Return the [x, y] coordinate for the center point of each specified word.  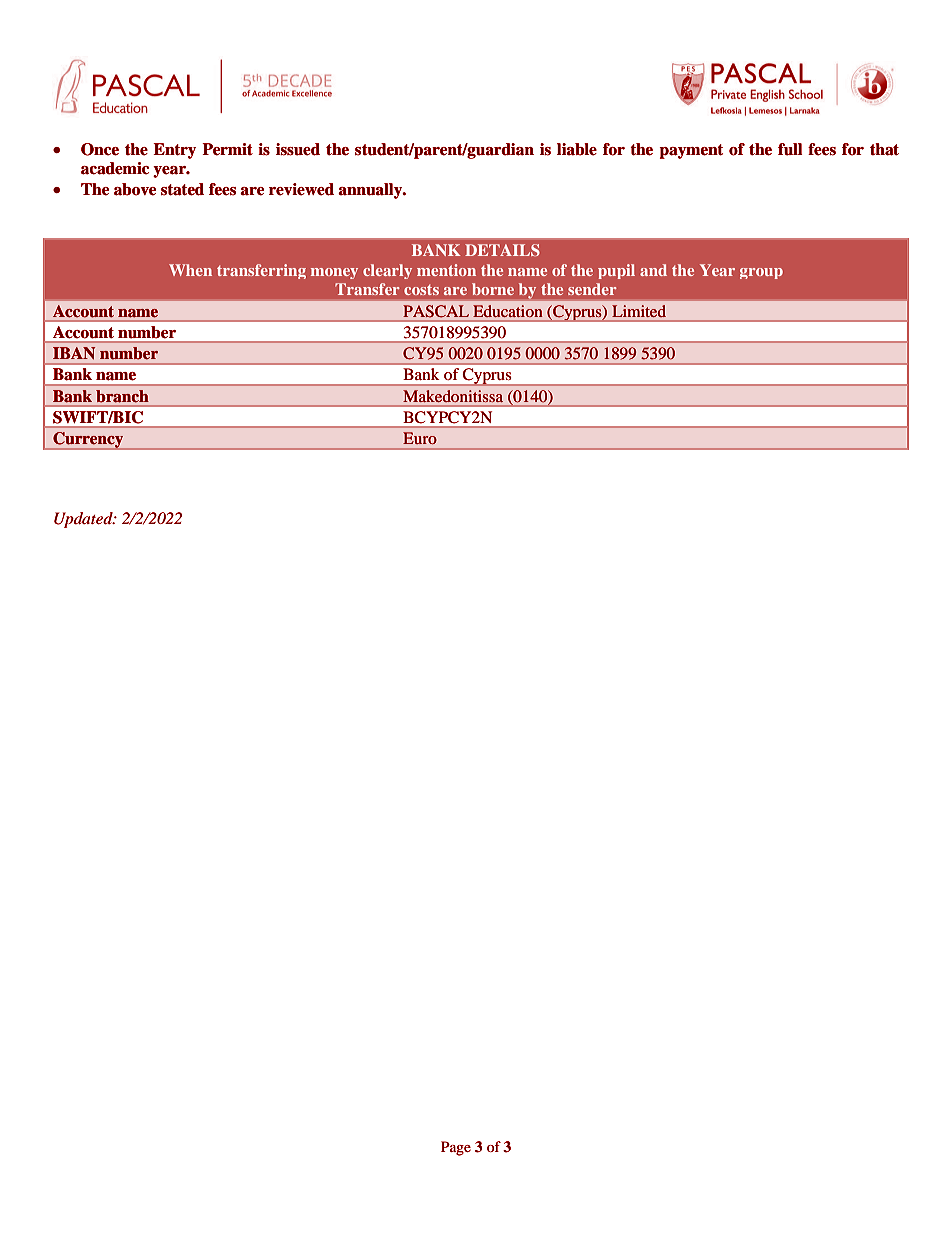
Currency [88, 441]
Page [456, 1148]
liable [577, 149]
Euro [420, 438]
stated [182, 189]
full [790, 149]
